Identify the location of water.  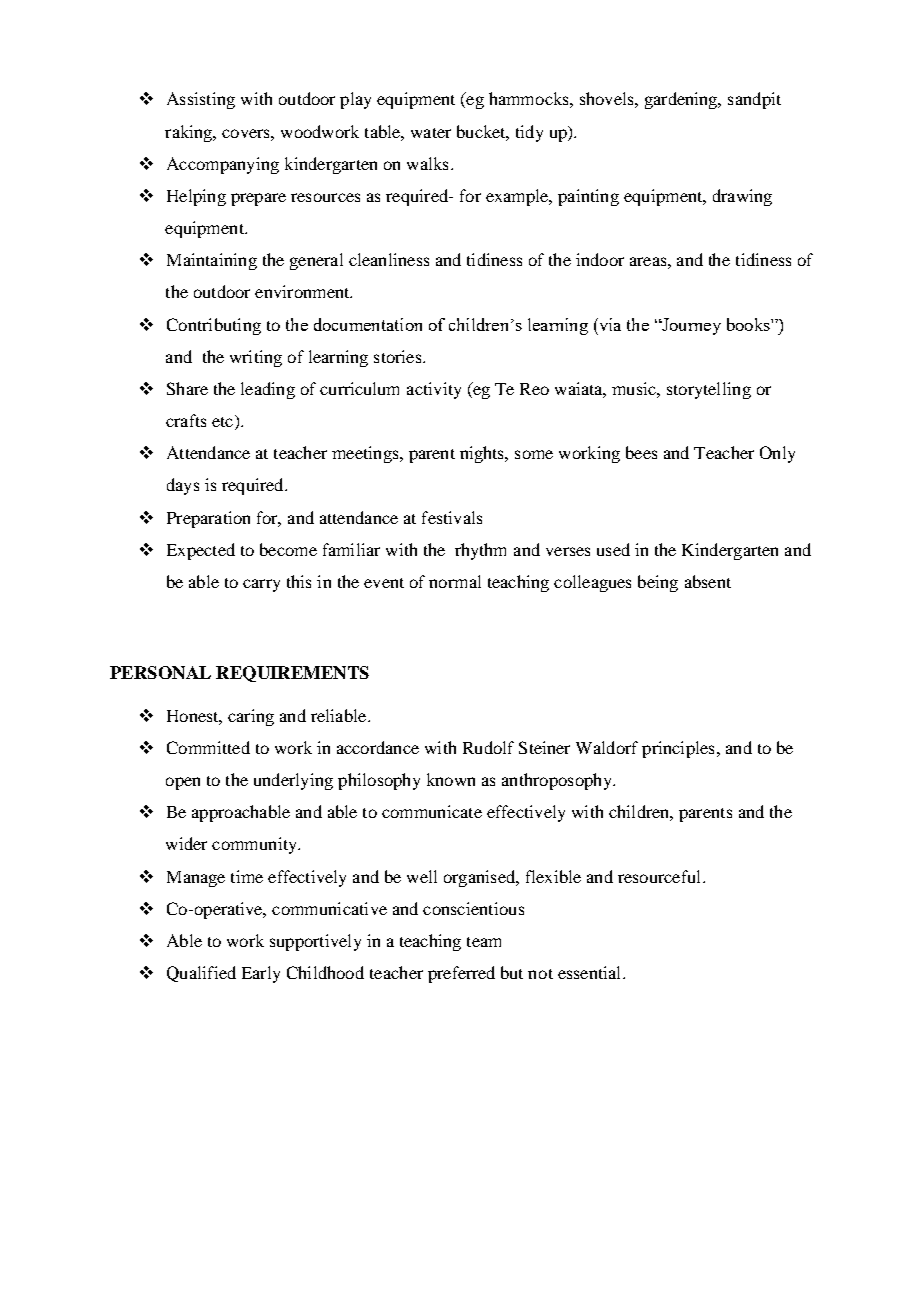
(431, 133).
